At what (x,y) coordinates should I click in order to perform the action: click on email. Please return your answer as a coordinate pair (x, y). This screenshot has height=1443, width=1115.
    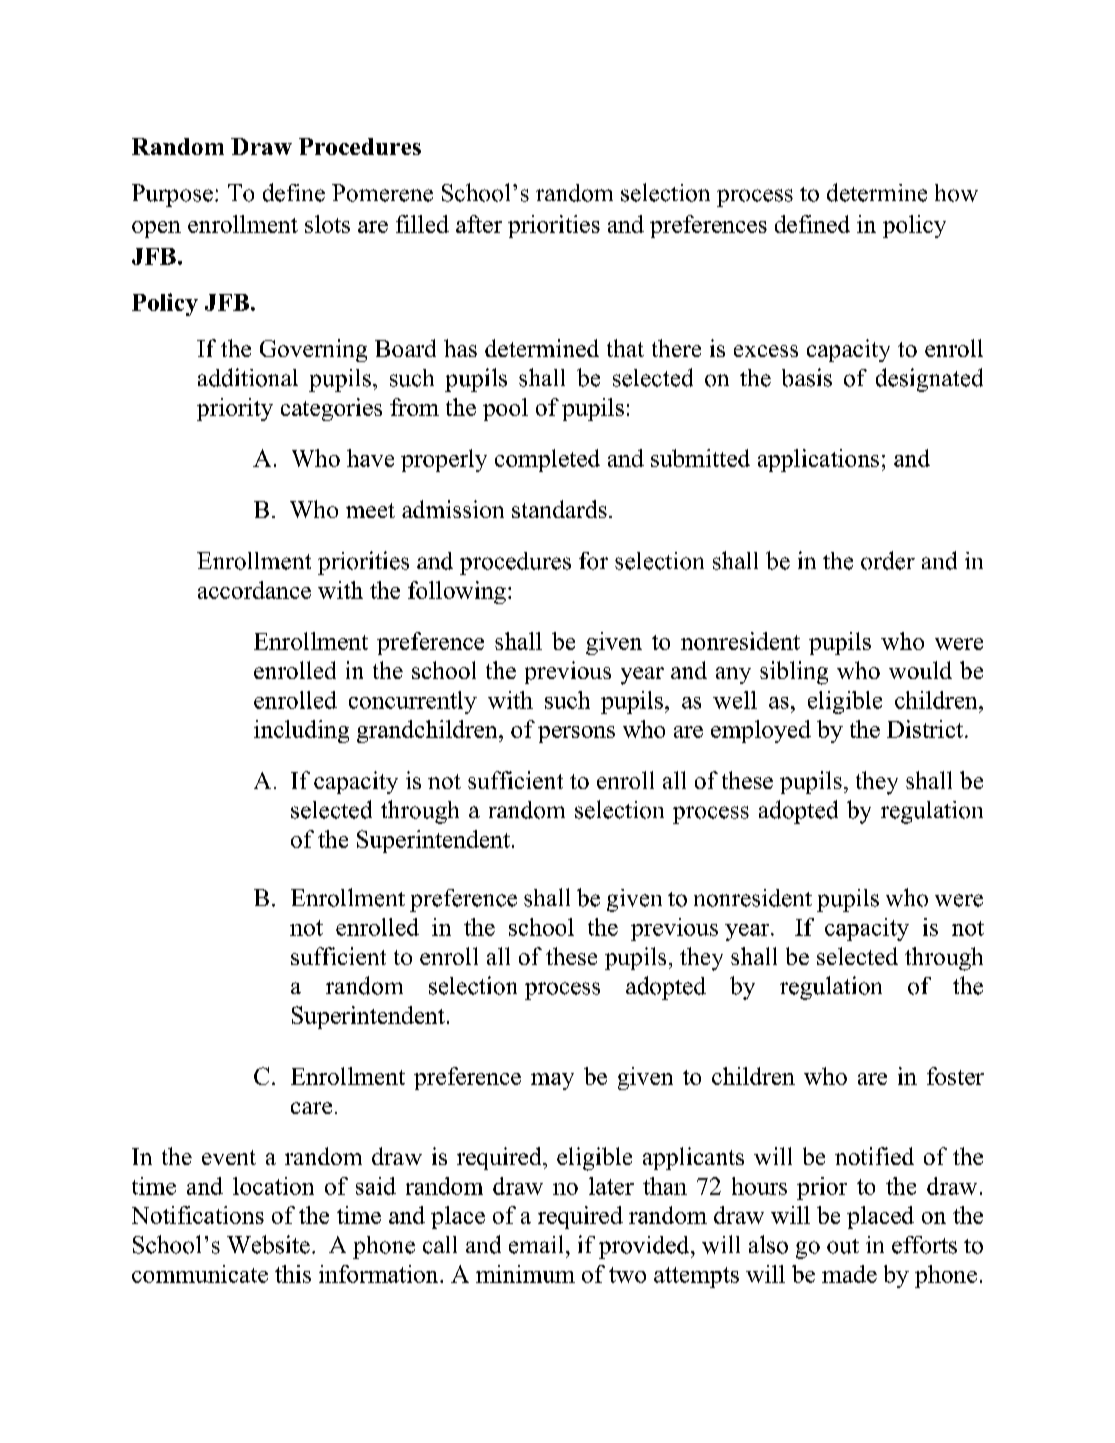
    Looking at the image, I should click on (536, 1244).
